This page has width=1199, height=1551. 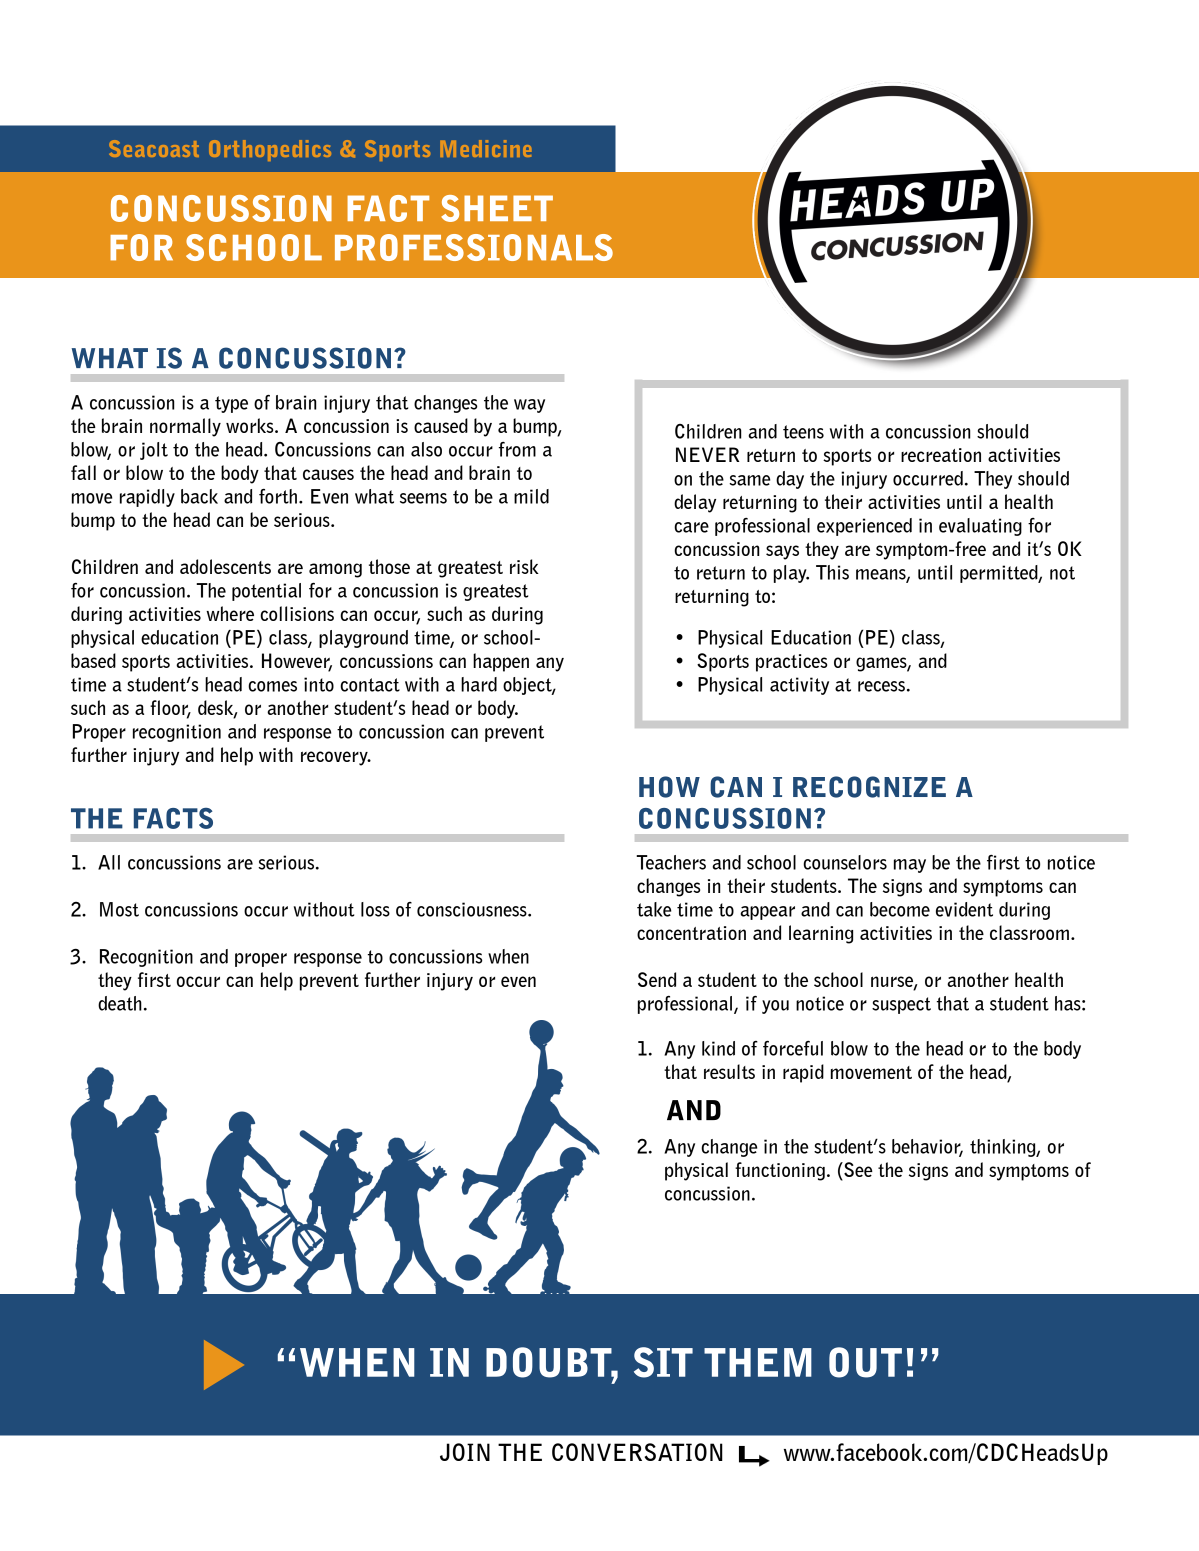 I want to click on teens, so click(x=803, y=432).
